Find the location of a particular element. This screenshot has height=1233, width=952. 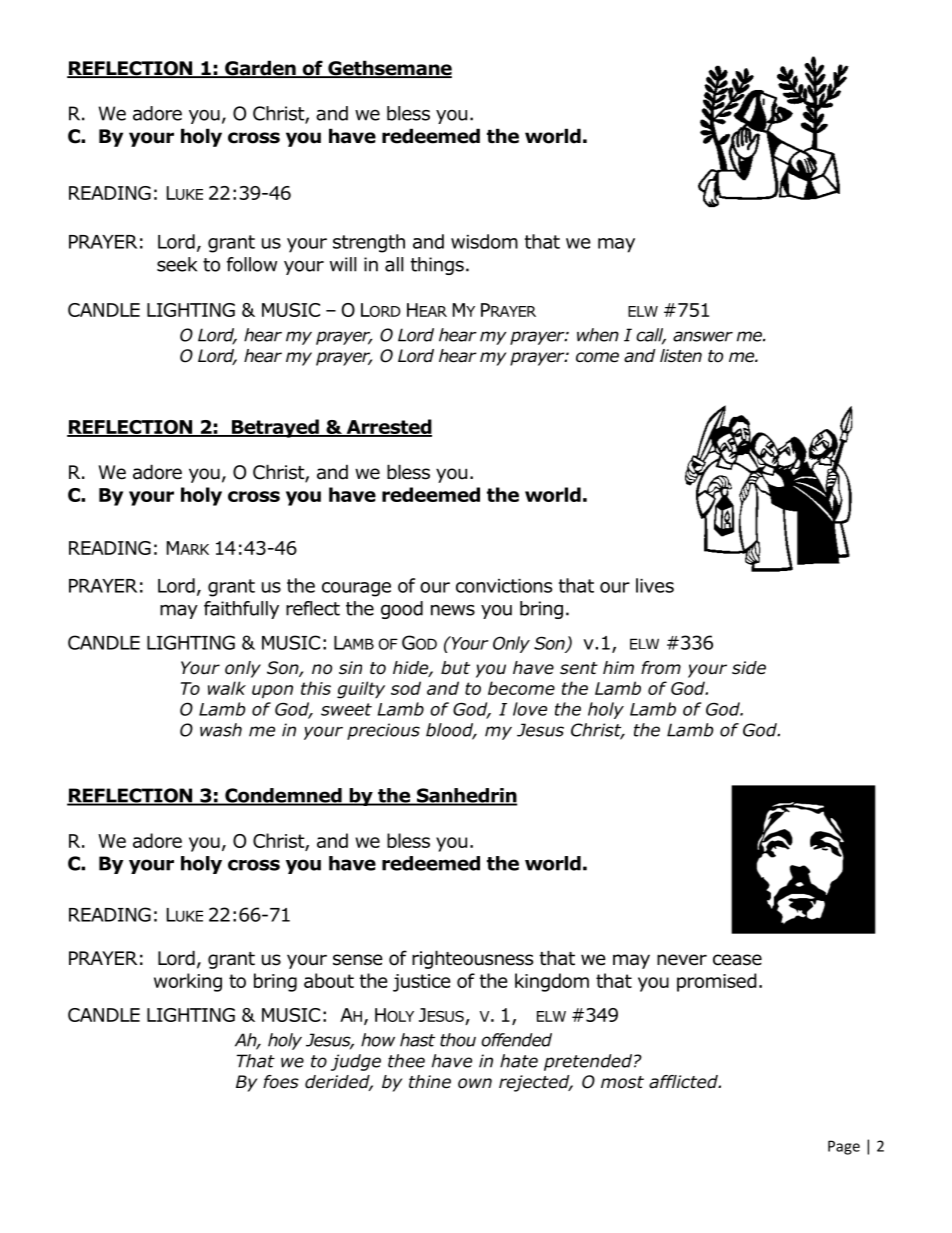

listen is located at coordinates (681, 356).
